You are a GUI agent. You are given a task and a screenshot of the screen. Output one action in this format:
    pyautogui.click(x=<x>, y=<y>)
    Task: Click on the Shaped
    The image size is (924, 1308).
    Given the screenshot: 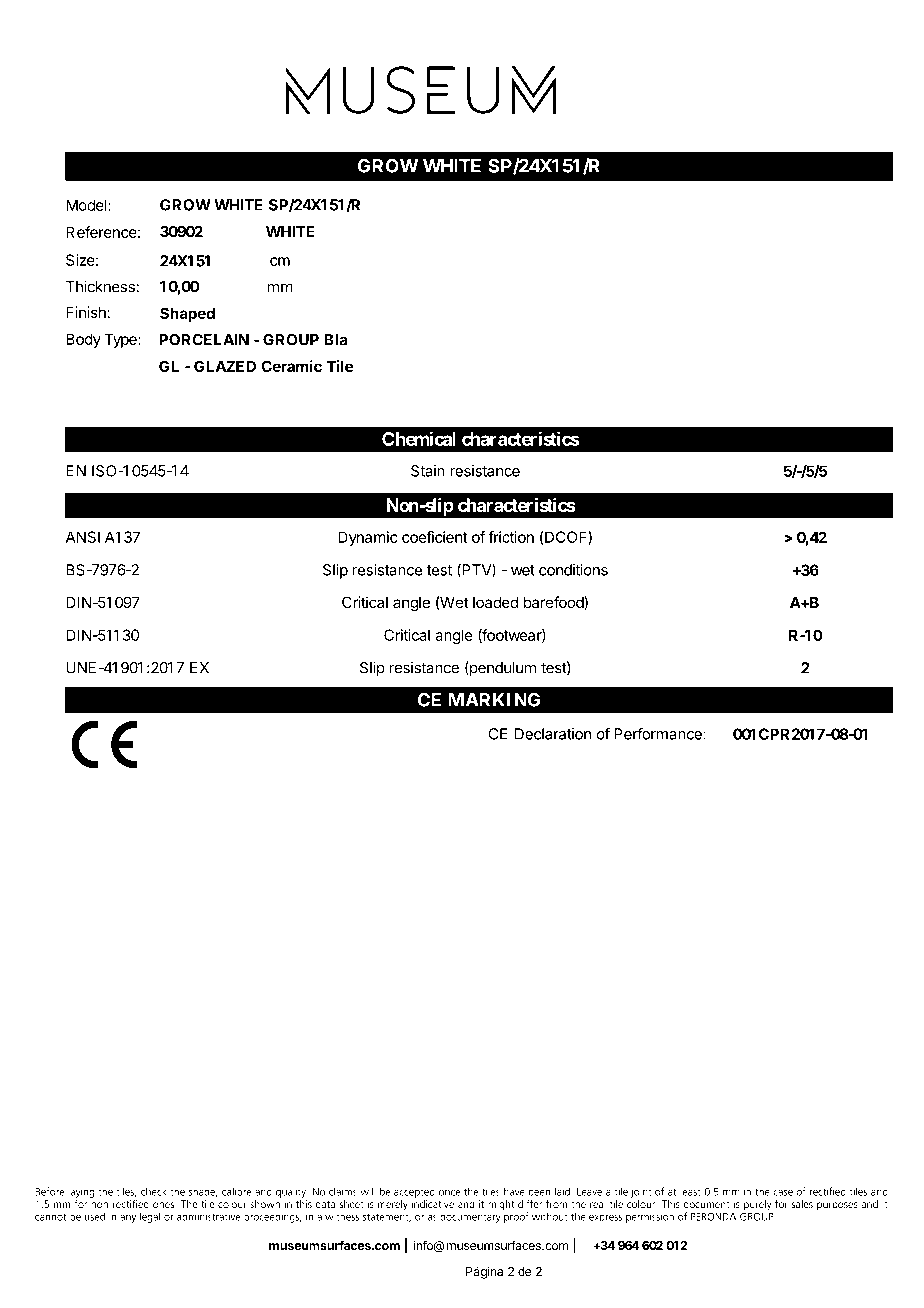 What is the action you would take?
    pyautogui.click(x=187, y=314)
